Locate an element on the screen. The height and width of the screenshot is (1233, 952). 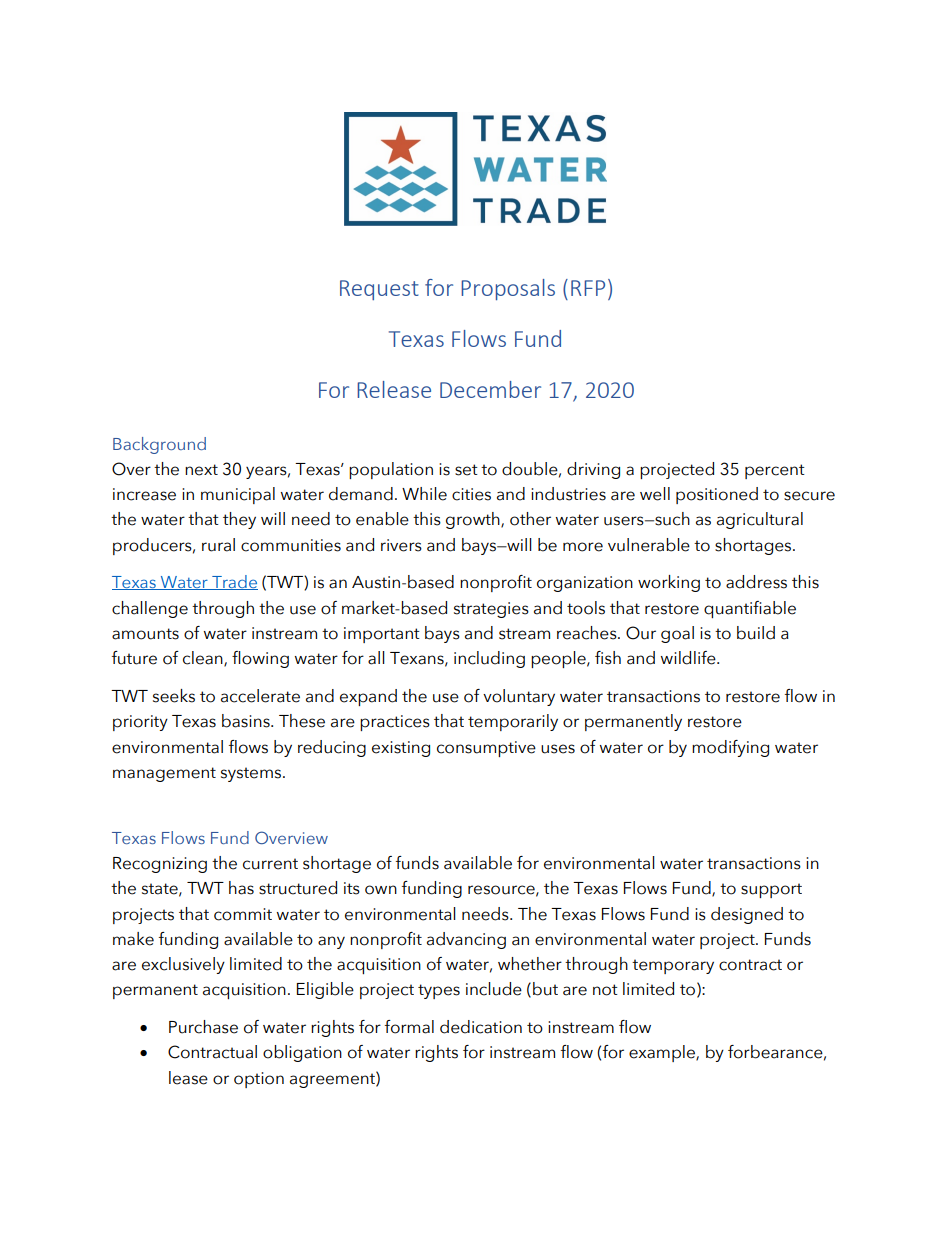
temporary is located at coordinates (673, 966).
